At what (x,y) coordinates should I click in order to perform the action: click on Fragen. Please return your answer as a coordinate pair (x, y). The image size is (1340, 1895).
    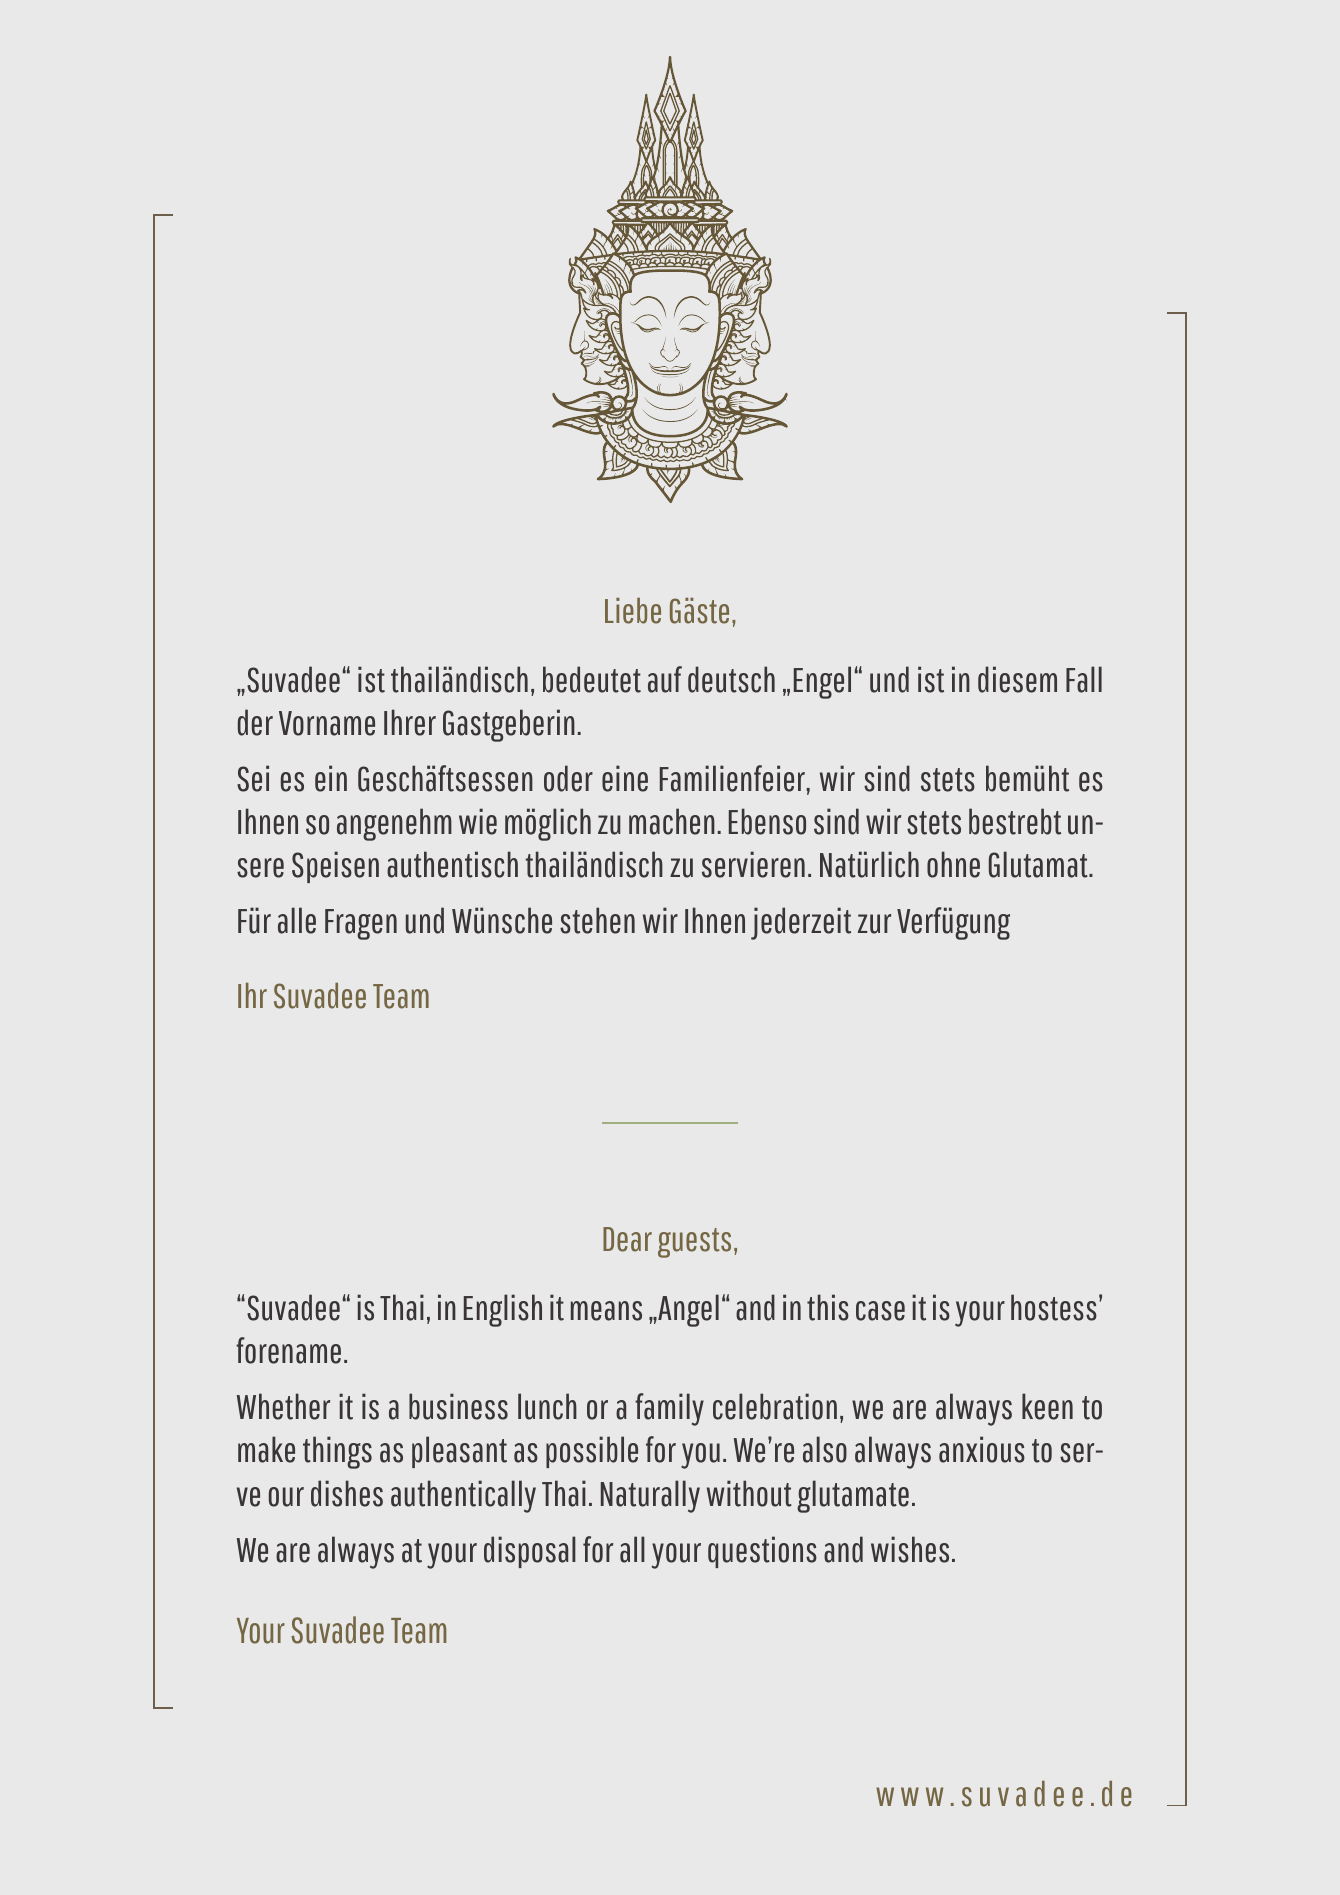
    Looking at the image, I should click on (361, 924).
